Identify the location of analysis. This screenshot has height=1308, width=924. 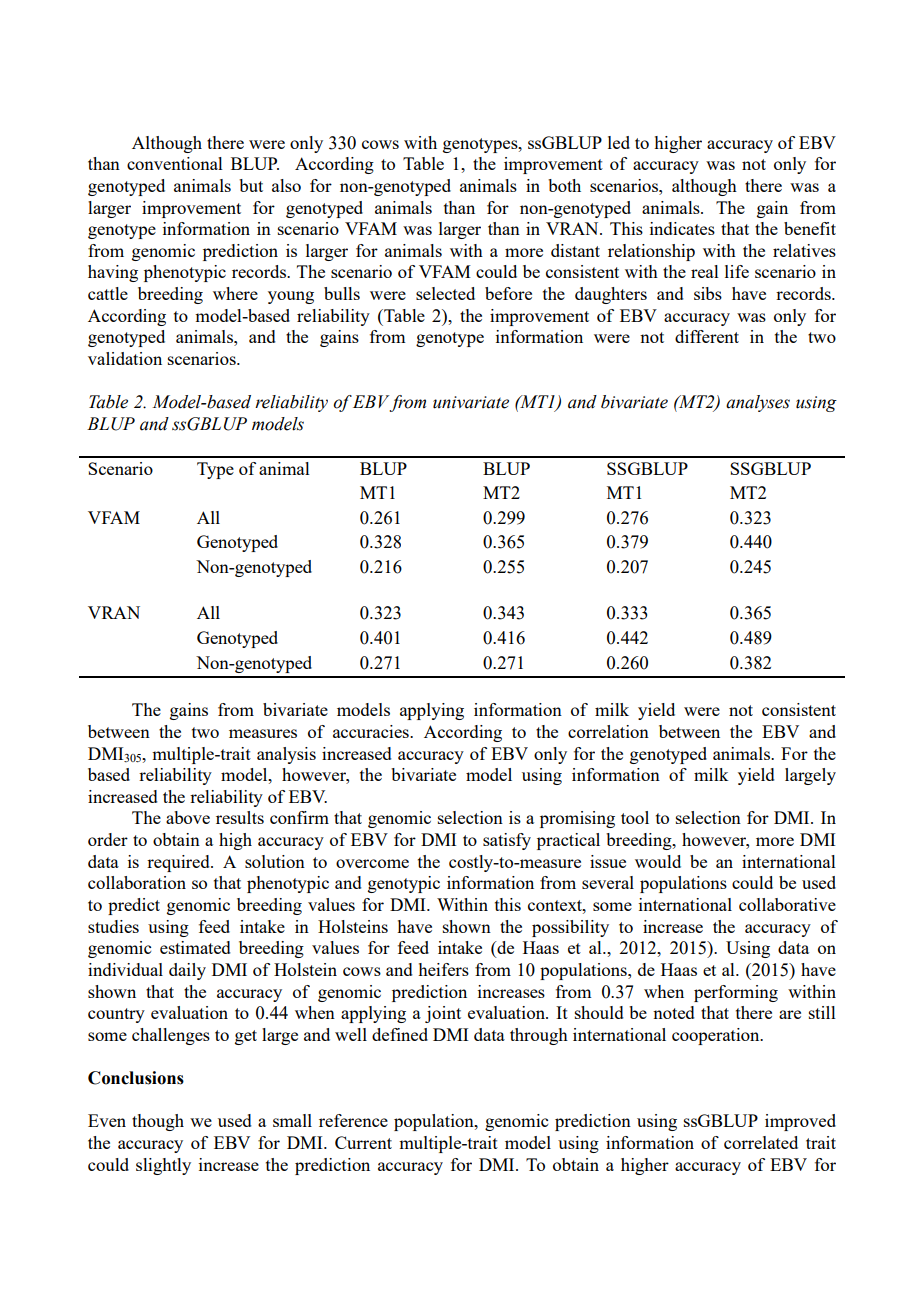
(286, 755).
